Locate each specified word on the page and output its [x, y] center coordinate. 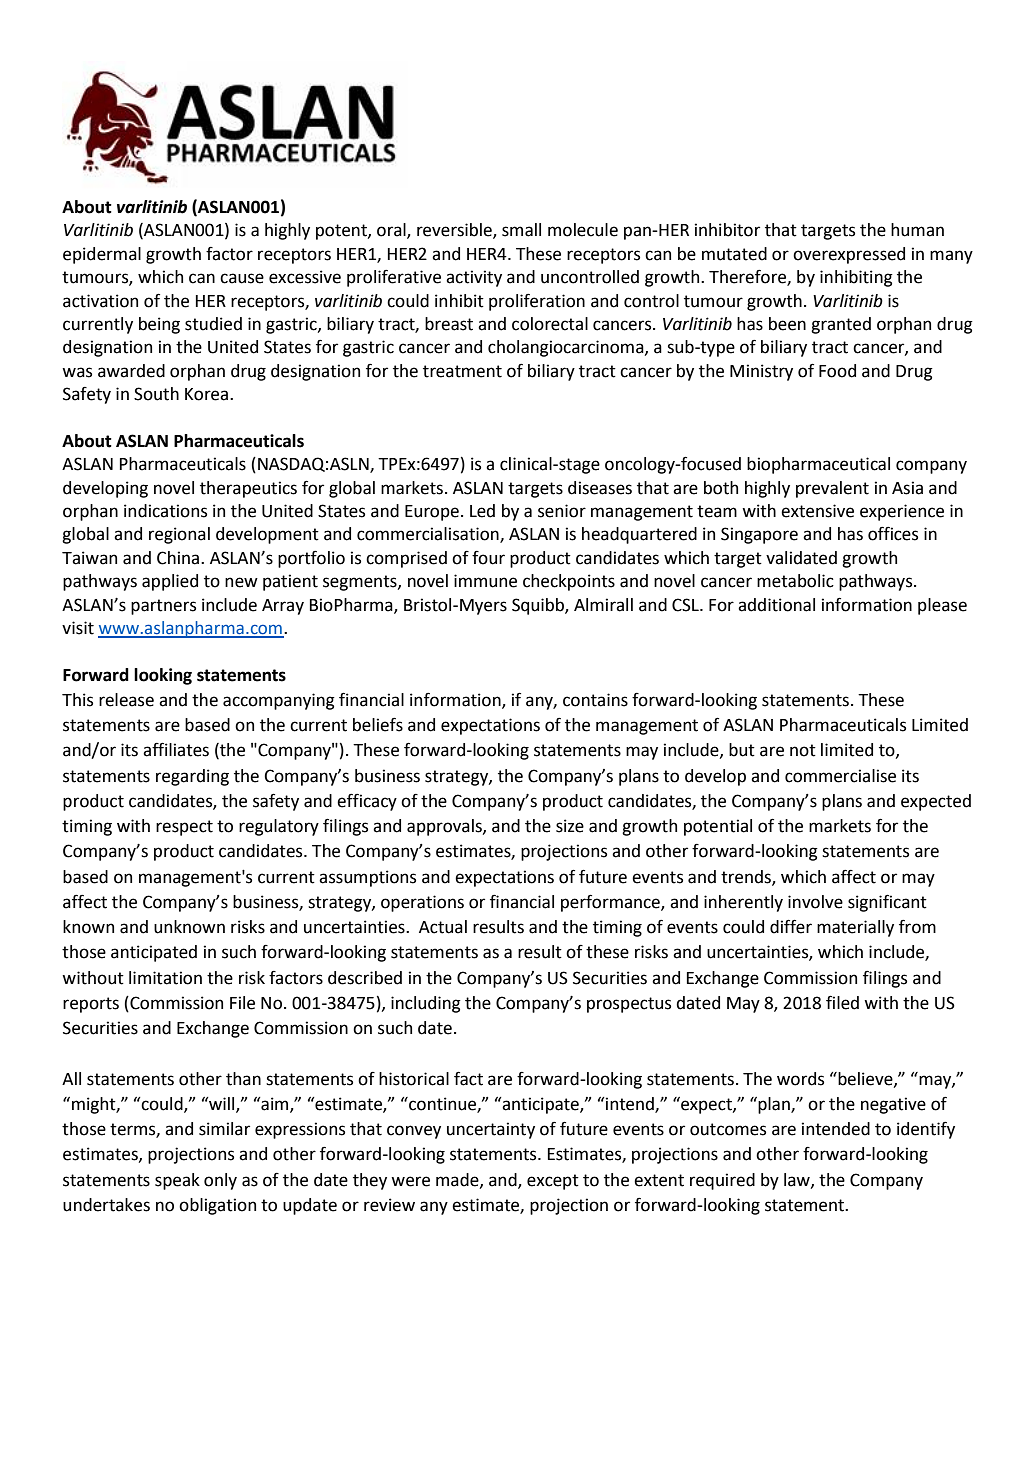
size [570, 826]
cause [242, 278]
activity [474, 278]
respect [184, 828]
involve [815, 902]
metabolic [795, 581]
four [488, 558]
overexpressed [849, 255]
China [179, 558]
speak [177, 1181]
